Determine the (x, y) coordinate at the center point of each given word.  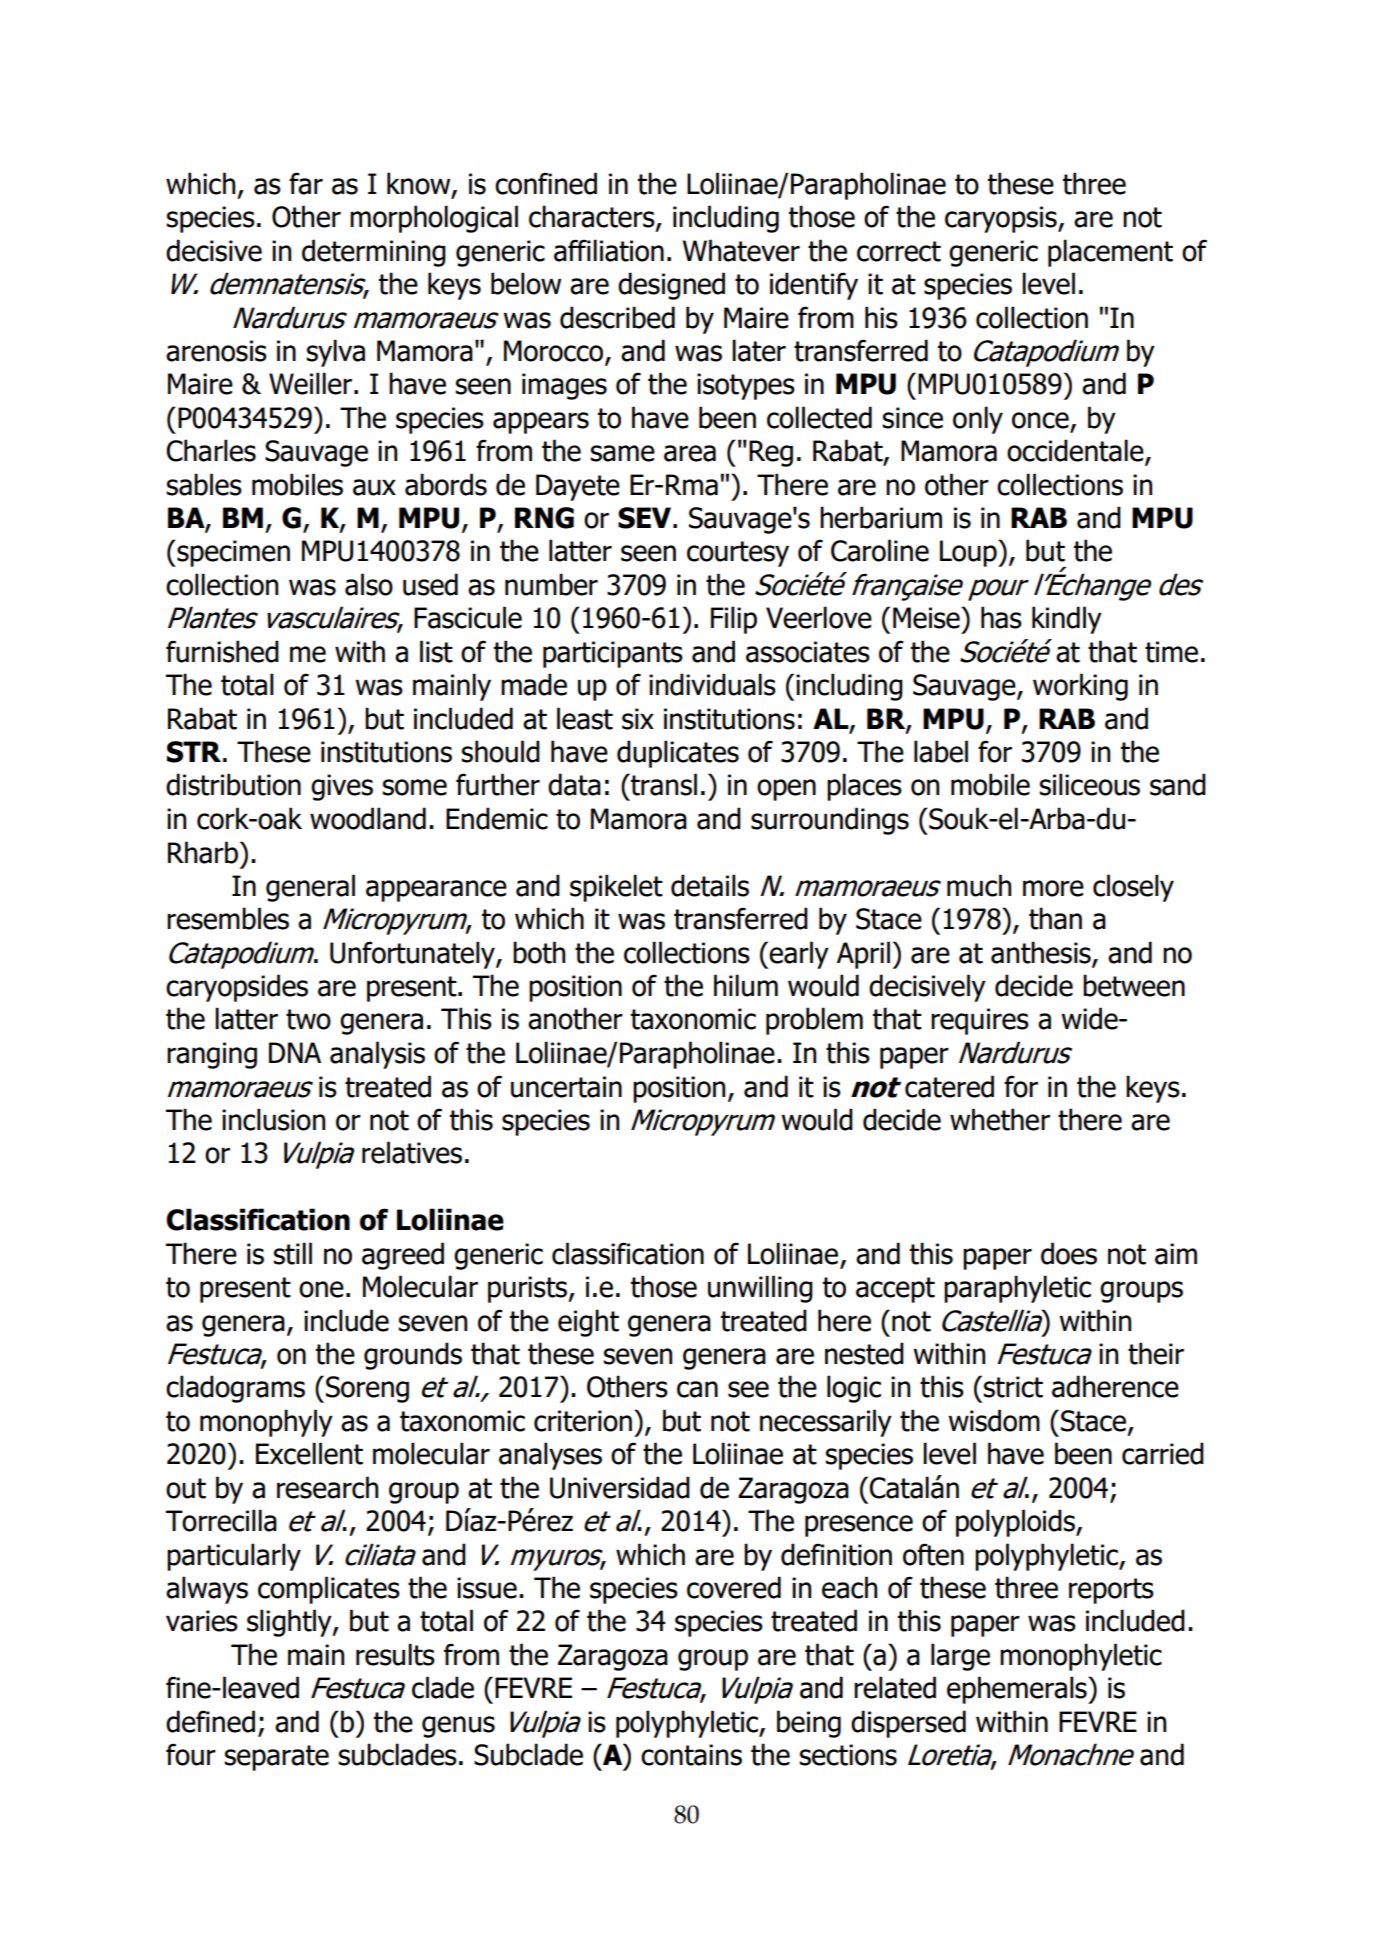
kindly (1067, 620)
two (308, 1019)
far (306, 183)
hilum (746, 985)
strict (1013, 1387)
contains (691, 1755)
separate (276, 1758)
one (321, 1289)
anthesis (1042, 953)
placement (1110, 253)
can (697, 1389)
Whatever (741, 250)
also (369, 584)
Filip (734, 620)
